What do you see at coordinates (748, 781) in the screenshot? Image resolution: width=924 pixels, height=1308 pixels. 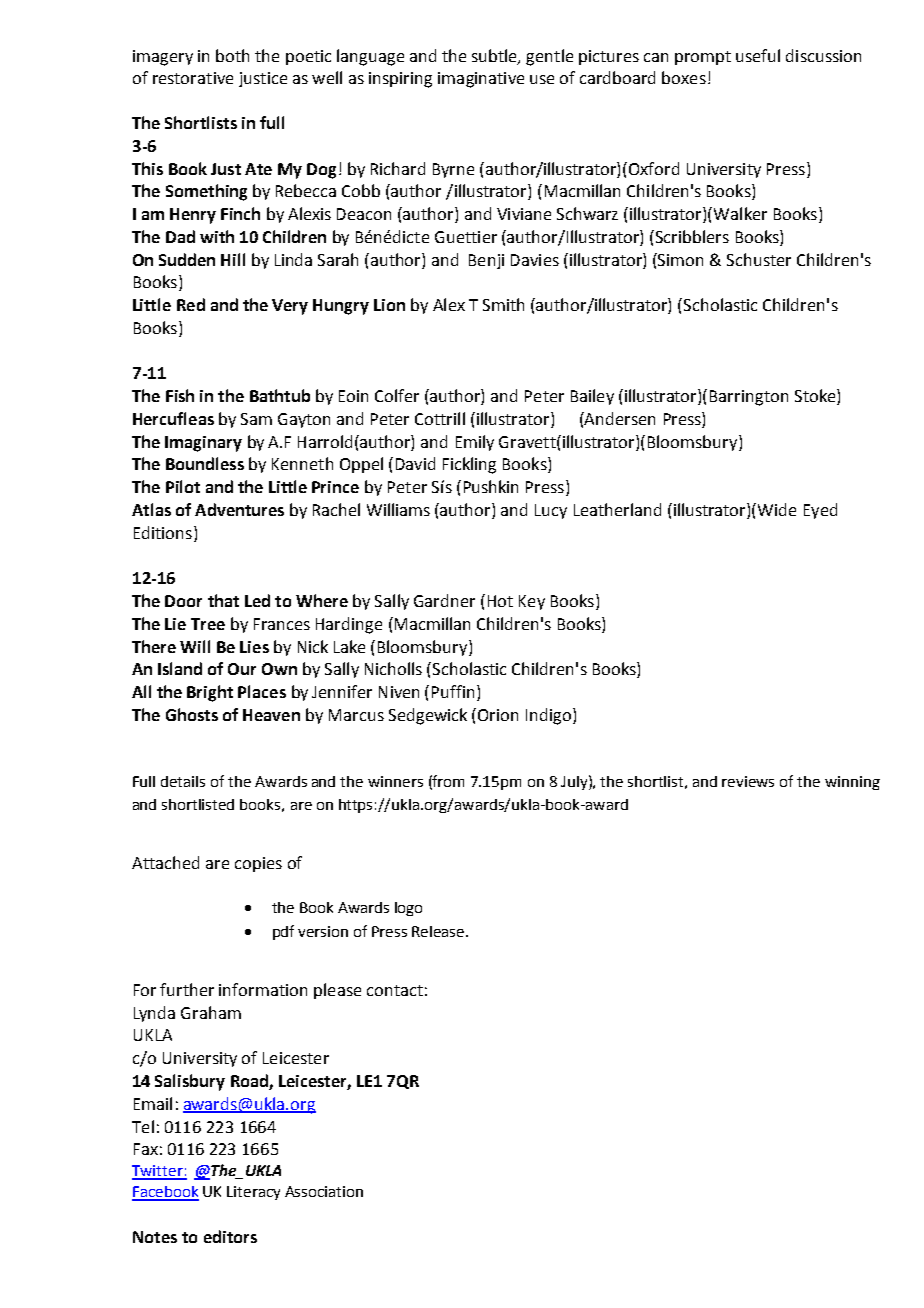 I see `reviews` at bounding box center [748, 781].
